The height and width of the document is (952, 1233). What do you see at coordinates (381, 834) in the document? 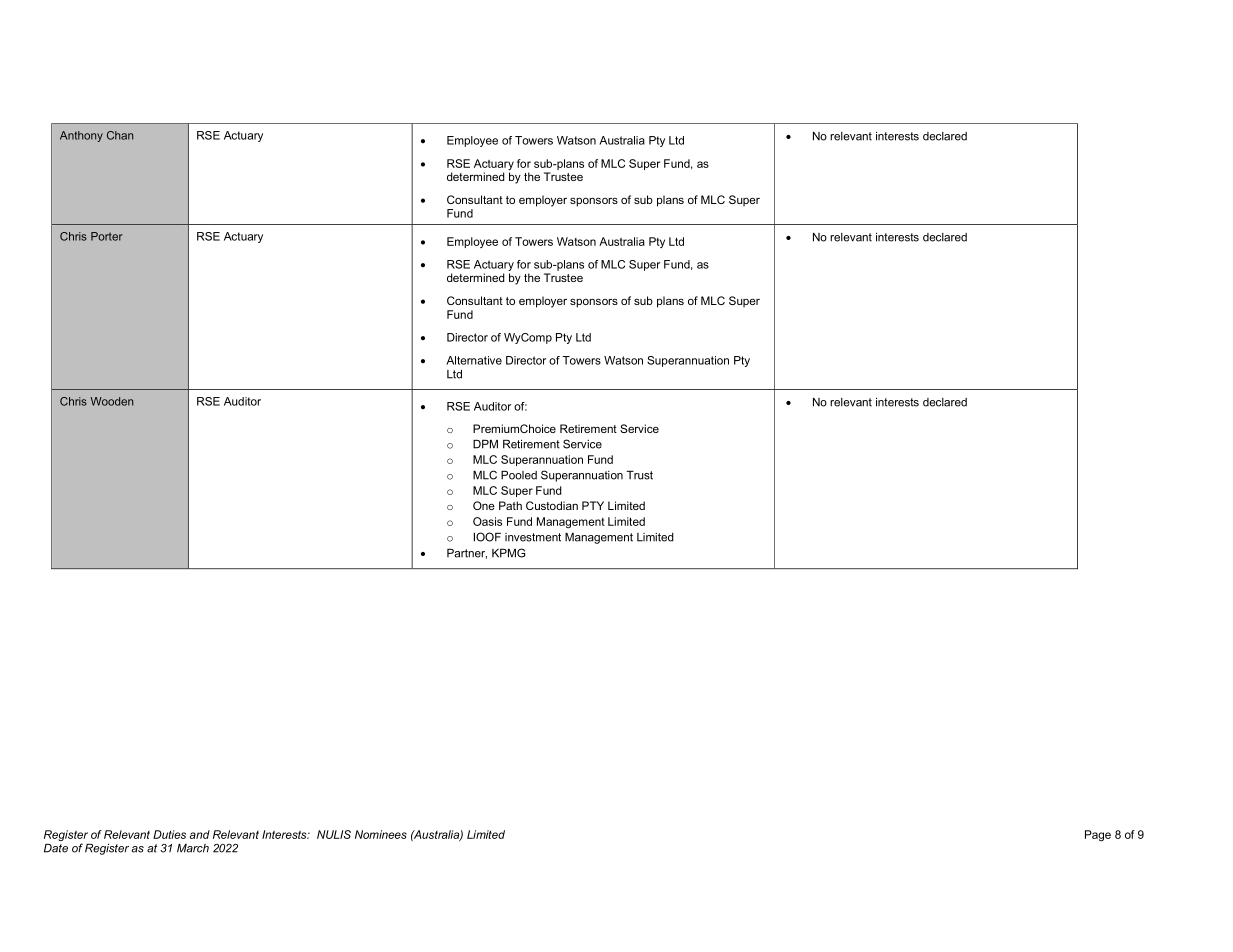
I see `Nominees` at bounding box center [381, 834].
